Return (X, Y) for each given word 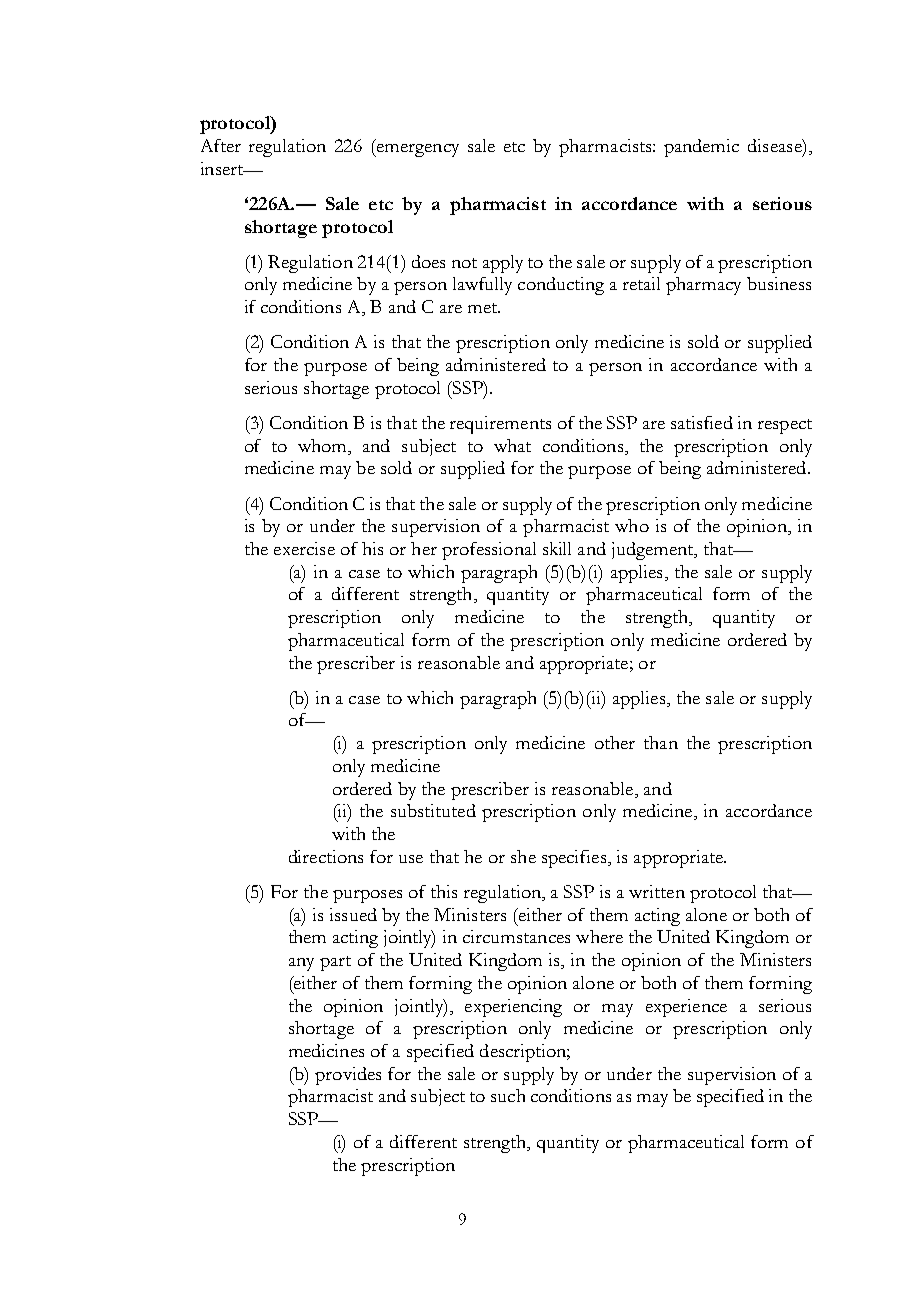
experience (686, 1008)
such (508, 1095)
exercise (304, 548)
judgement (654, 551)
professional (489, 551)
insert (223, 168)
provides (348, 1076)
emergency (416, 150)
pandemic (701, 148)
